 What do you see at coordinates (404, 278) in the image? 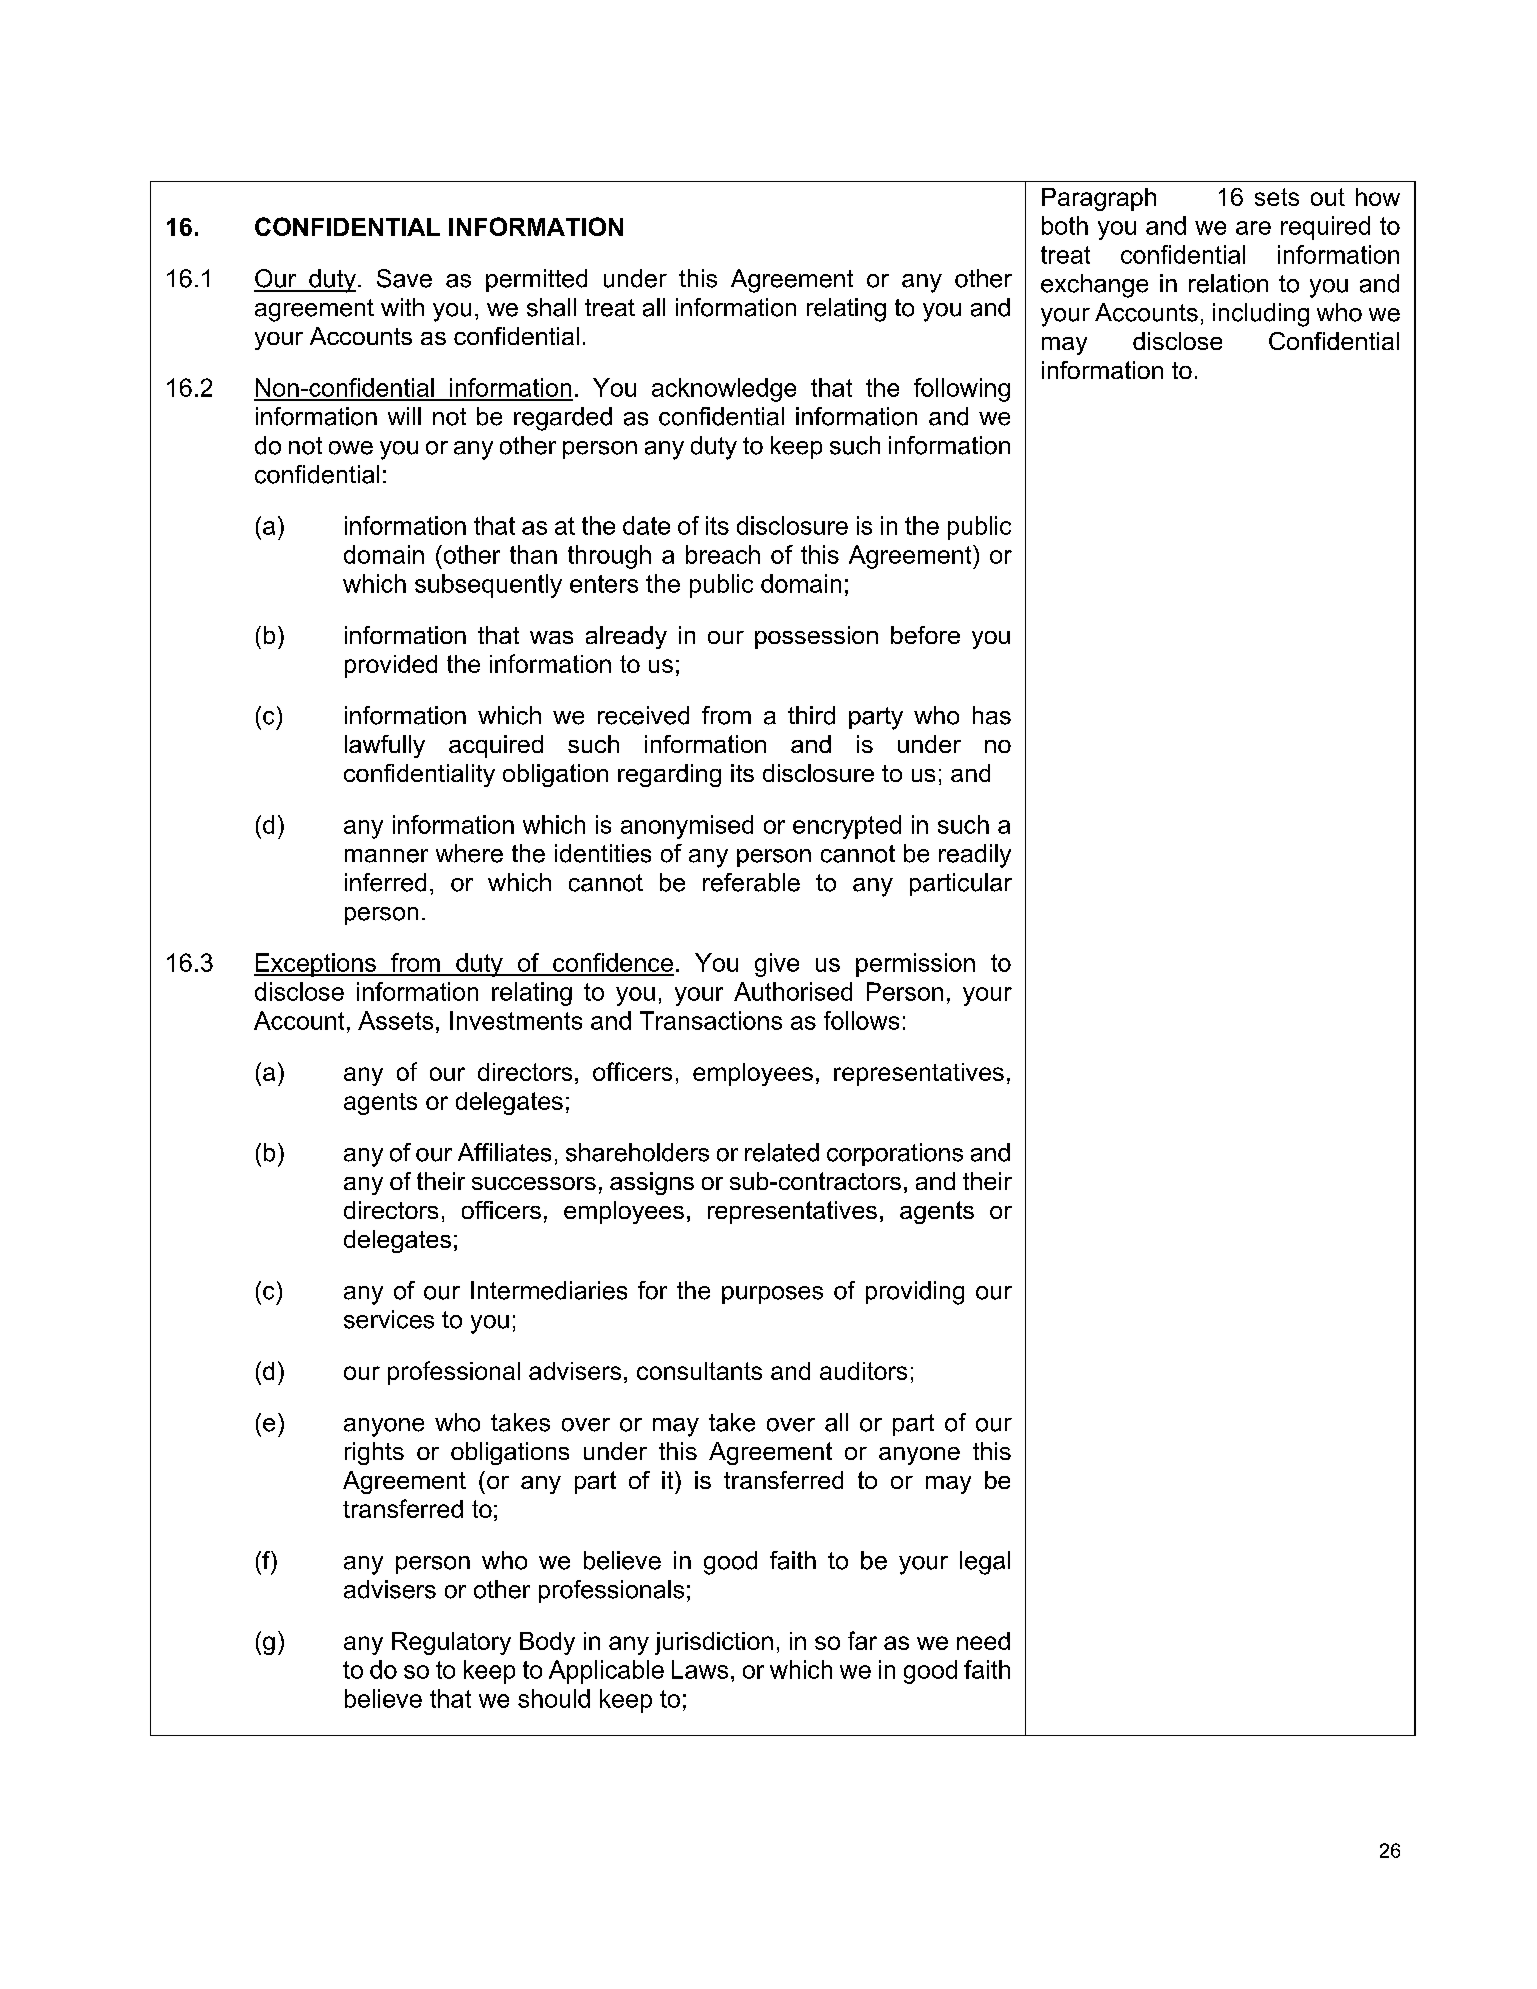
I see `Save` at bounding box center [404, 278].
